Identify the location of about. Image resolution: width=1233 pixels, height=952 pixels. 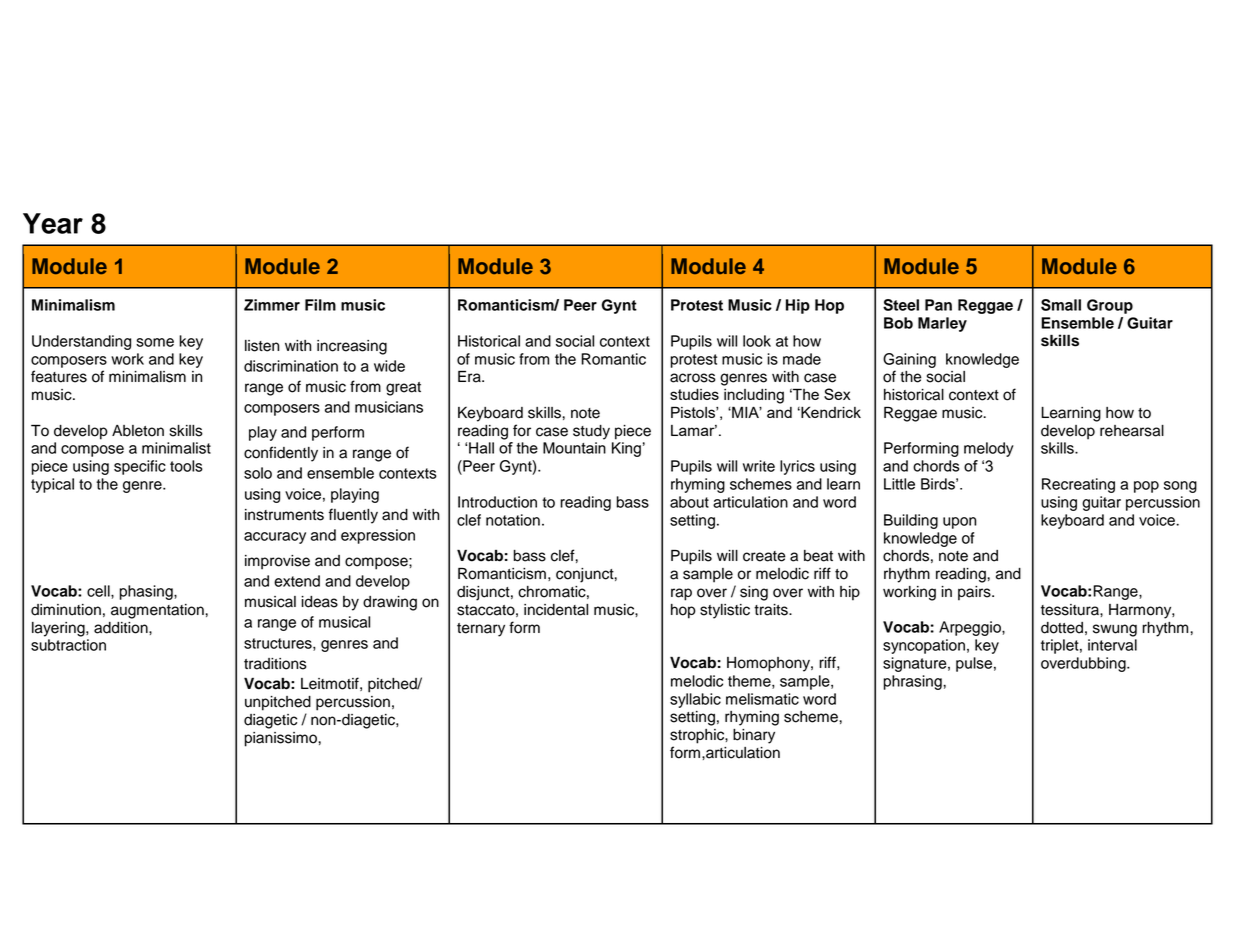
(689, 502).
